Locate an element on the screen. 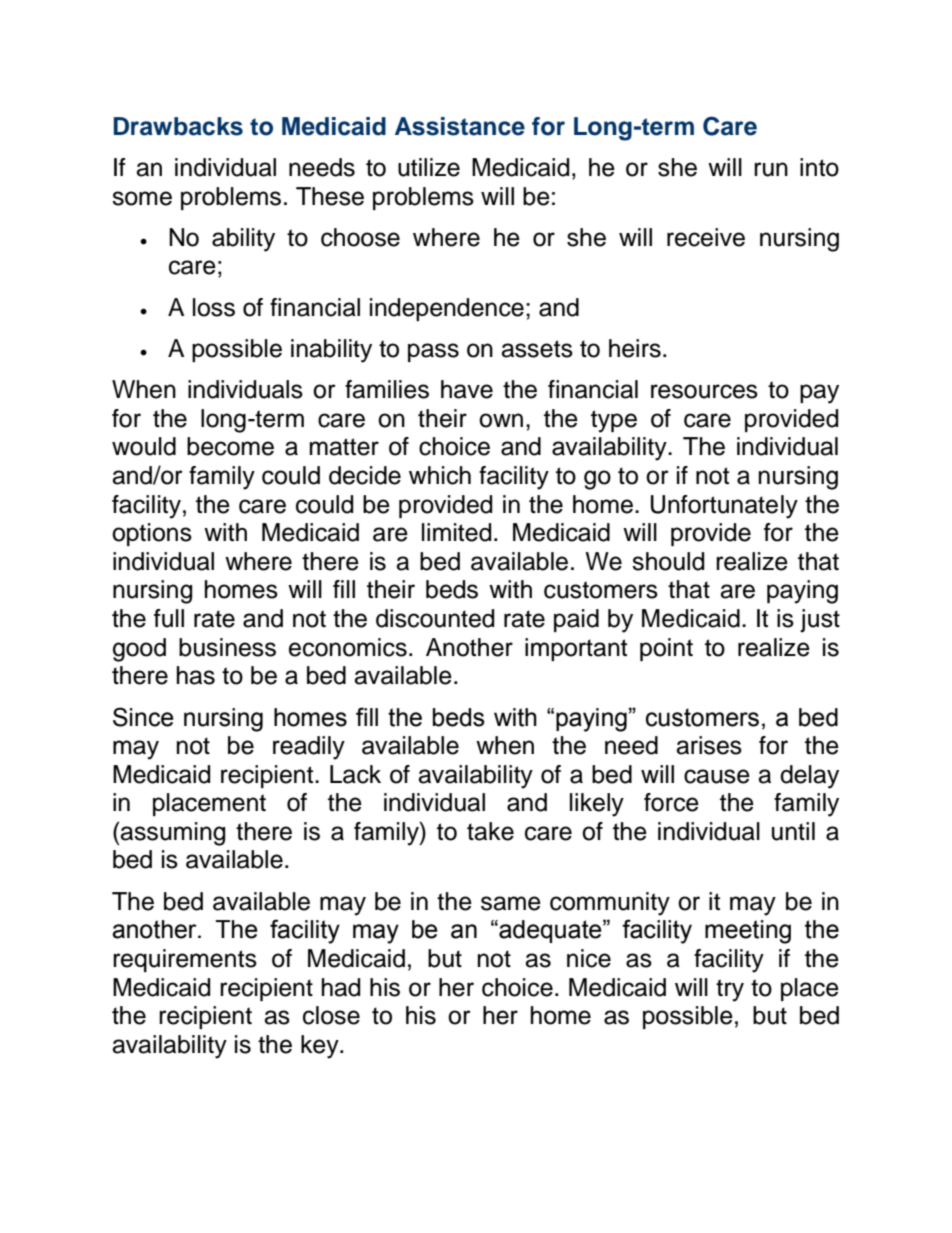  should is located at coordinates (668, 561).
